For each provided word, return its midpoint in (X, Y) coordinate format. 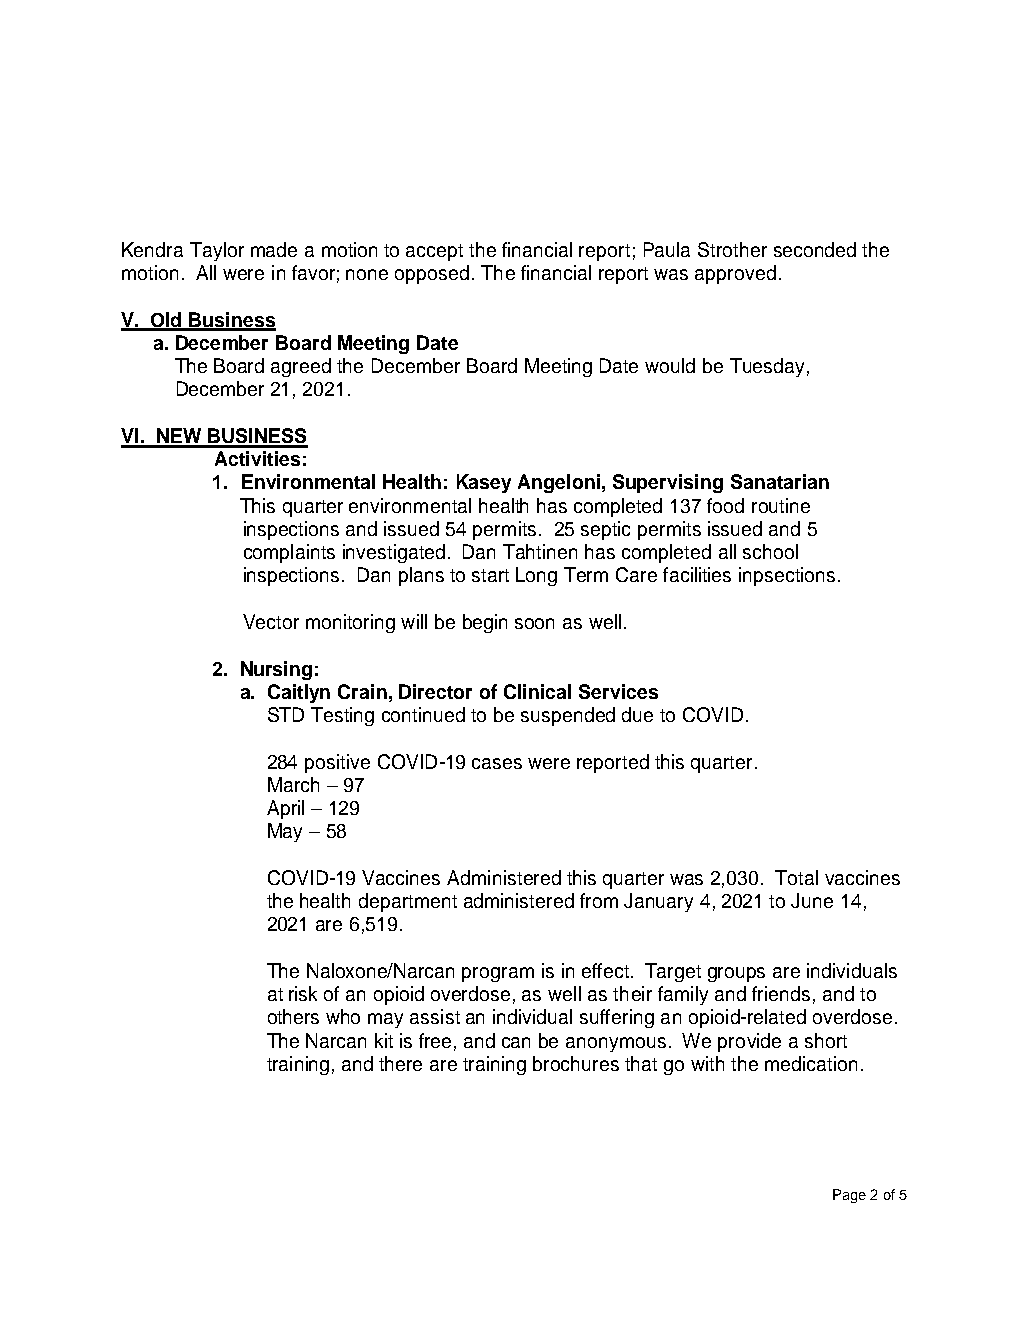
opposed (432, 274)
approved (735, 274)
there (400, 1063)
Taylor (217, 251)
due (637, 714)
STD (286, 714)
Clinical (537, 691)
